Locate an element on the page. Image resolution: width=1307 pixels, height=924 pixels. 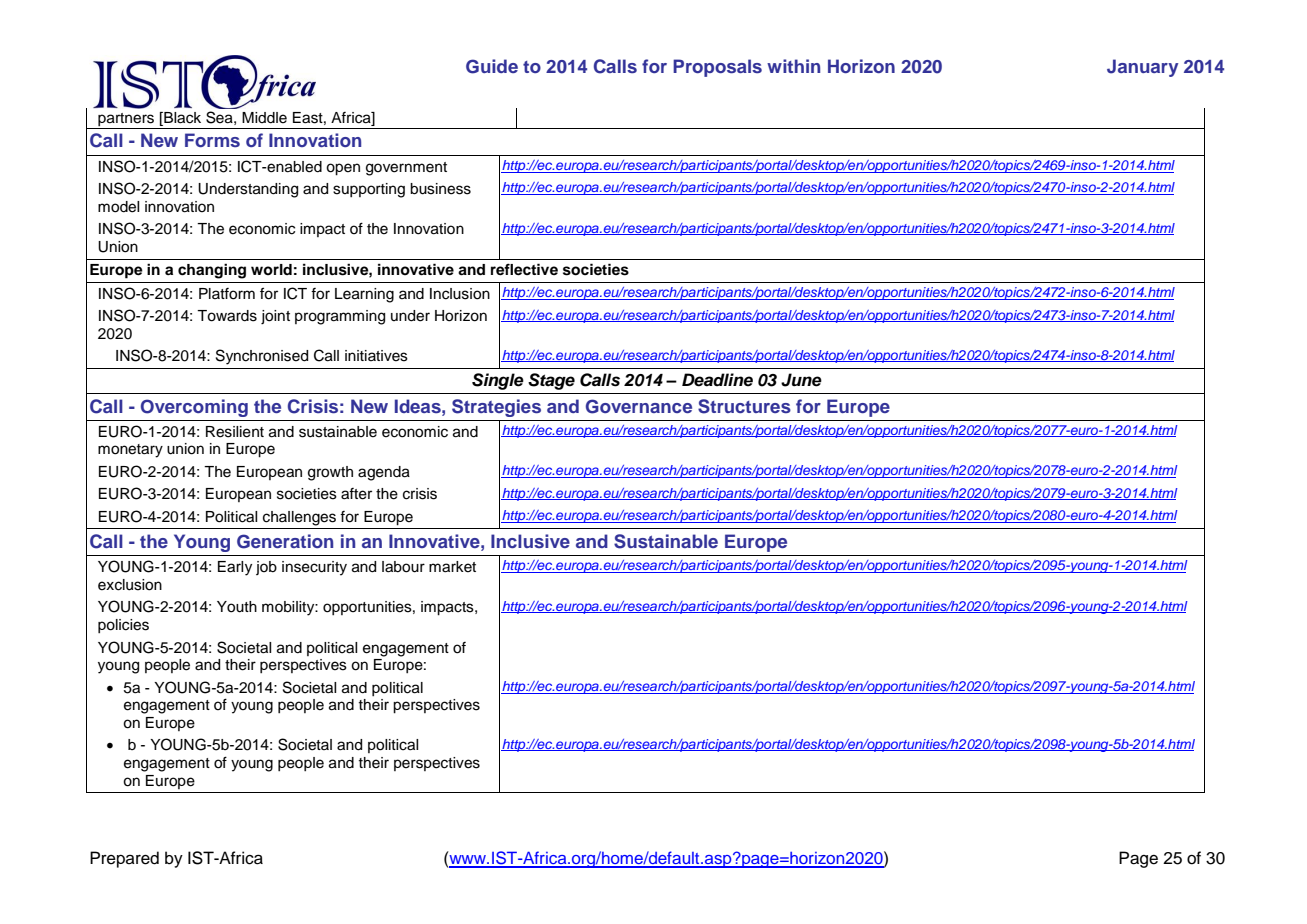
policies is located at coordinates (123, 626).
